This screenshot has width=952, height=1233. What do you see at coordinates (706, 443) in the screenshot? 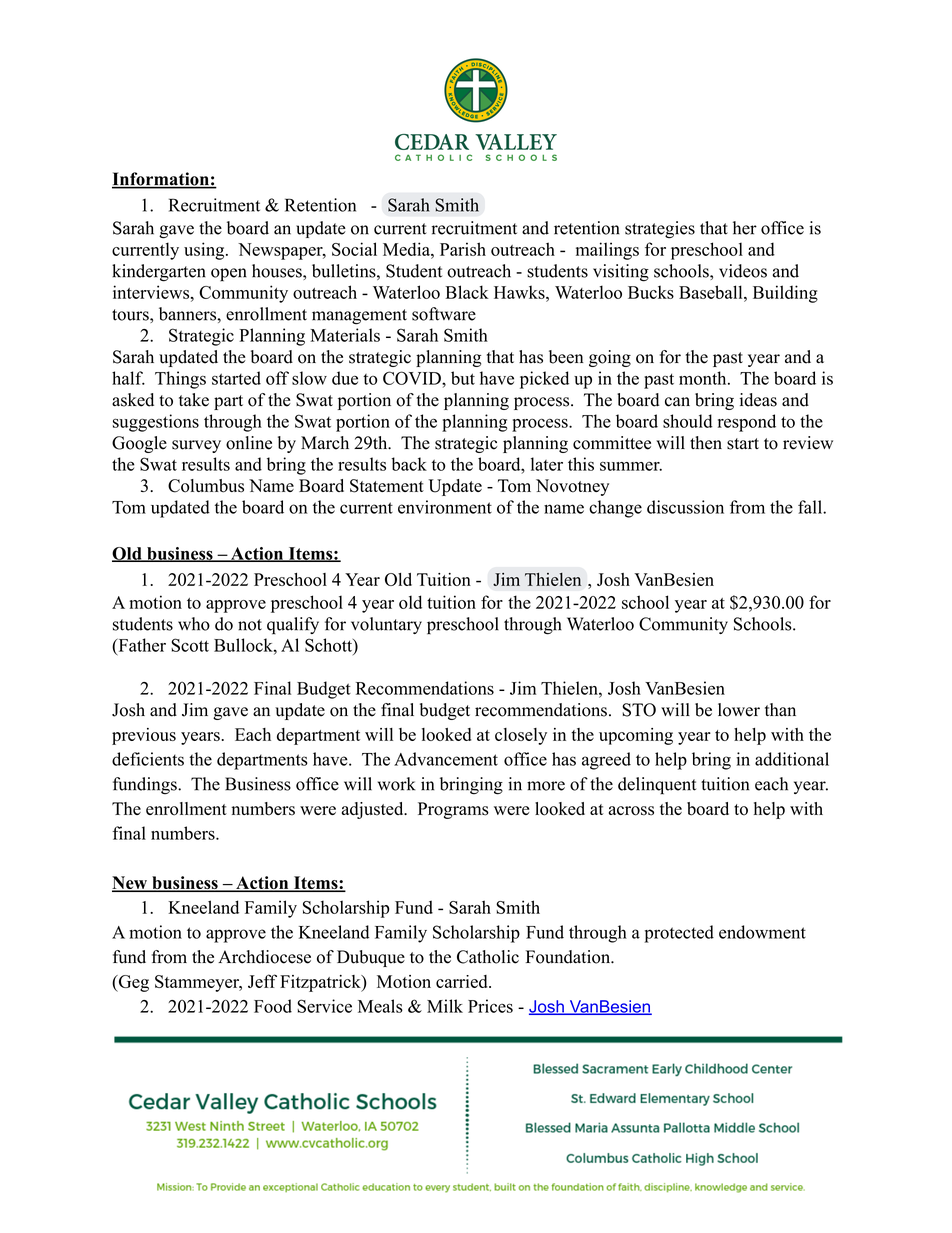
I see `then` at bounding box center [706, 443].
